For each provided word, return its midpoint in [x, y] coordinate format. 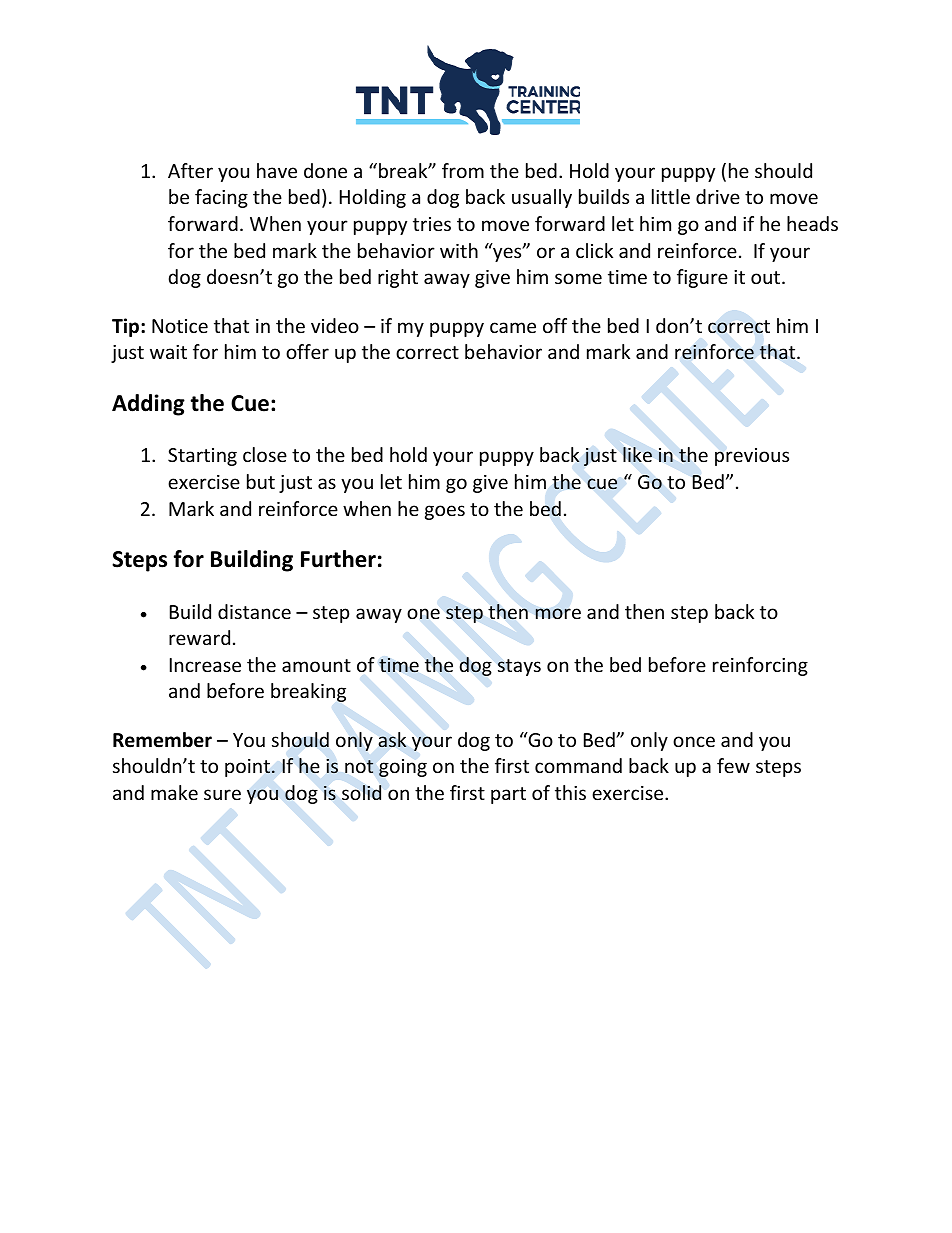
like [637, 454]
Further [338, 559]
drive [718, 196]
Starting [202, 457]
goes [445, 512]
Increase [205, 665]
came [513, 327]
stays [519, 667]
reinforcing [760, 666]
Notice [180, 326]
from [463, 170]
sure [222, 794]
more [558, 613]
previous [752, 457]
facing [221, 198]
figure [702, 278]
